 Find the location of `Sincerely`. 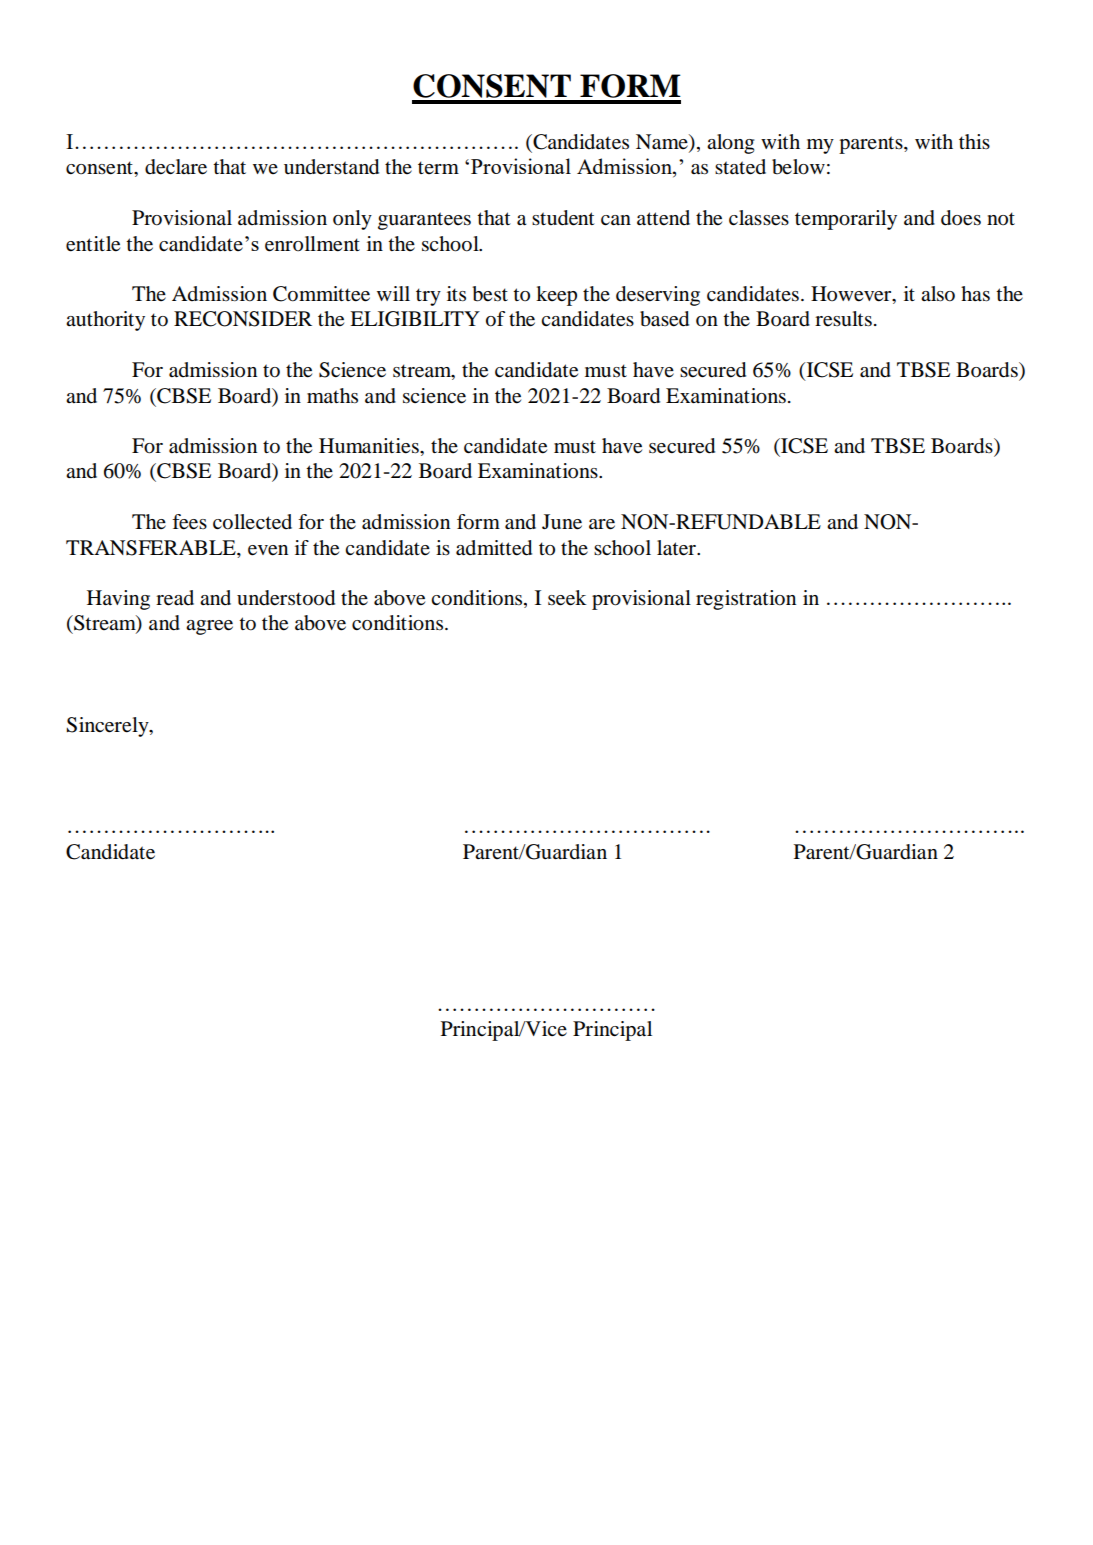

Sincerely is located at coordinates (108, 727).
